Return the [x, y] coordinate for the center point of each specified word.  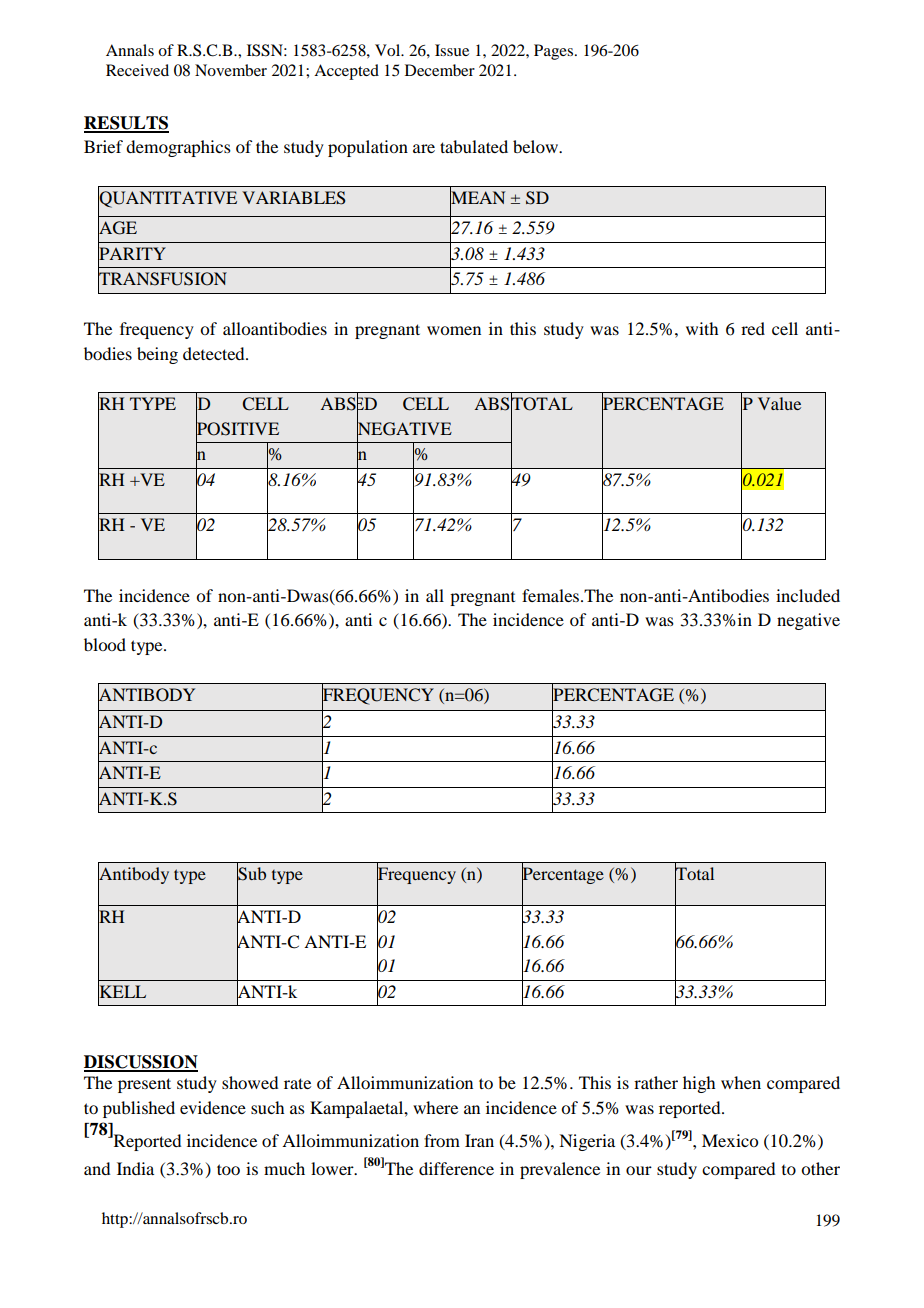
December [440, 70]
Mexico [730, 1140]
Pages [553, 52]
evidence [213, 1107]
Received [137, 70]
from [442, 1140]
